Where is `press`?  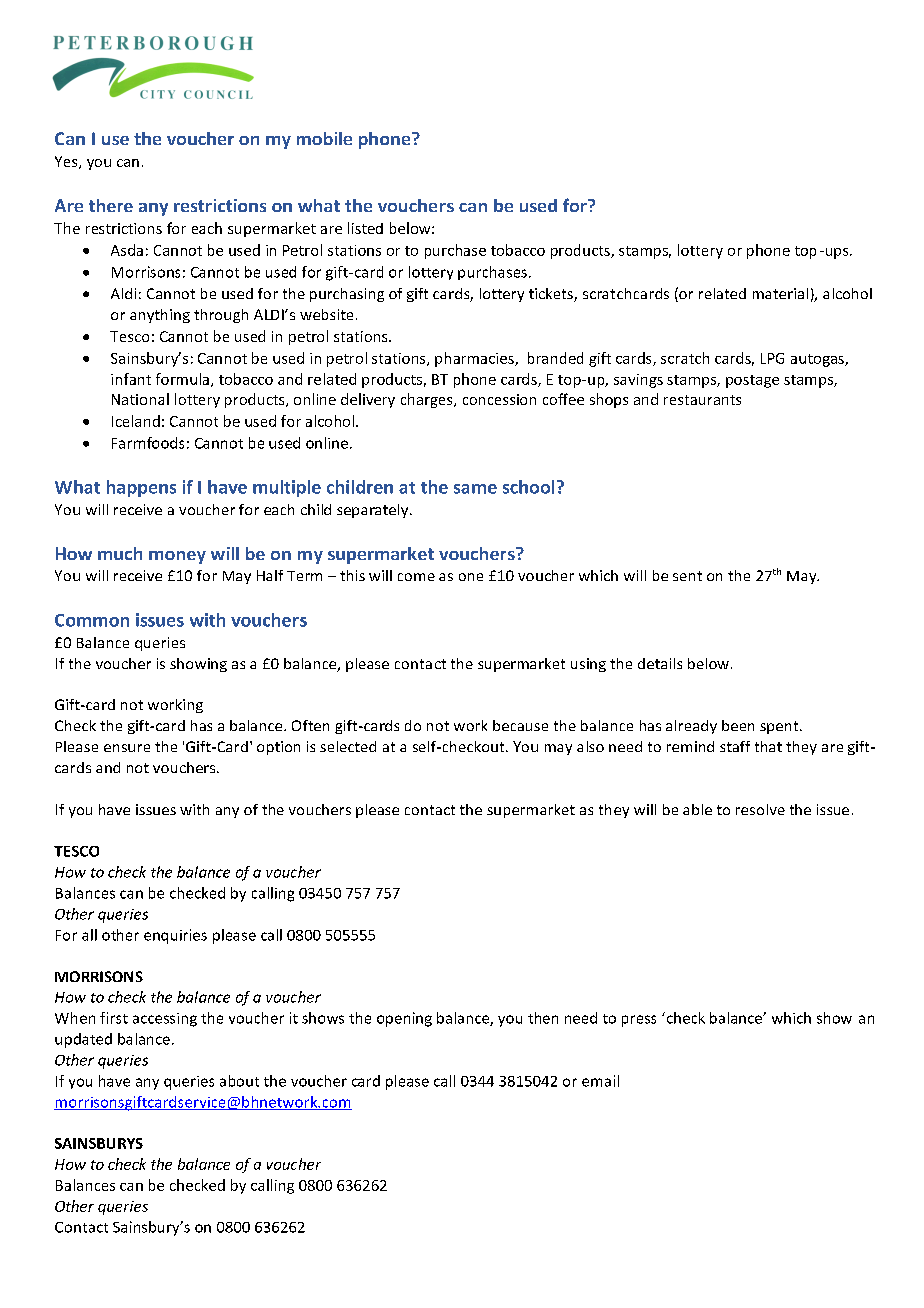
press is located at coordinates (639, 1021).
